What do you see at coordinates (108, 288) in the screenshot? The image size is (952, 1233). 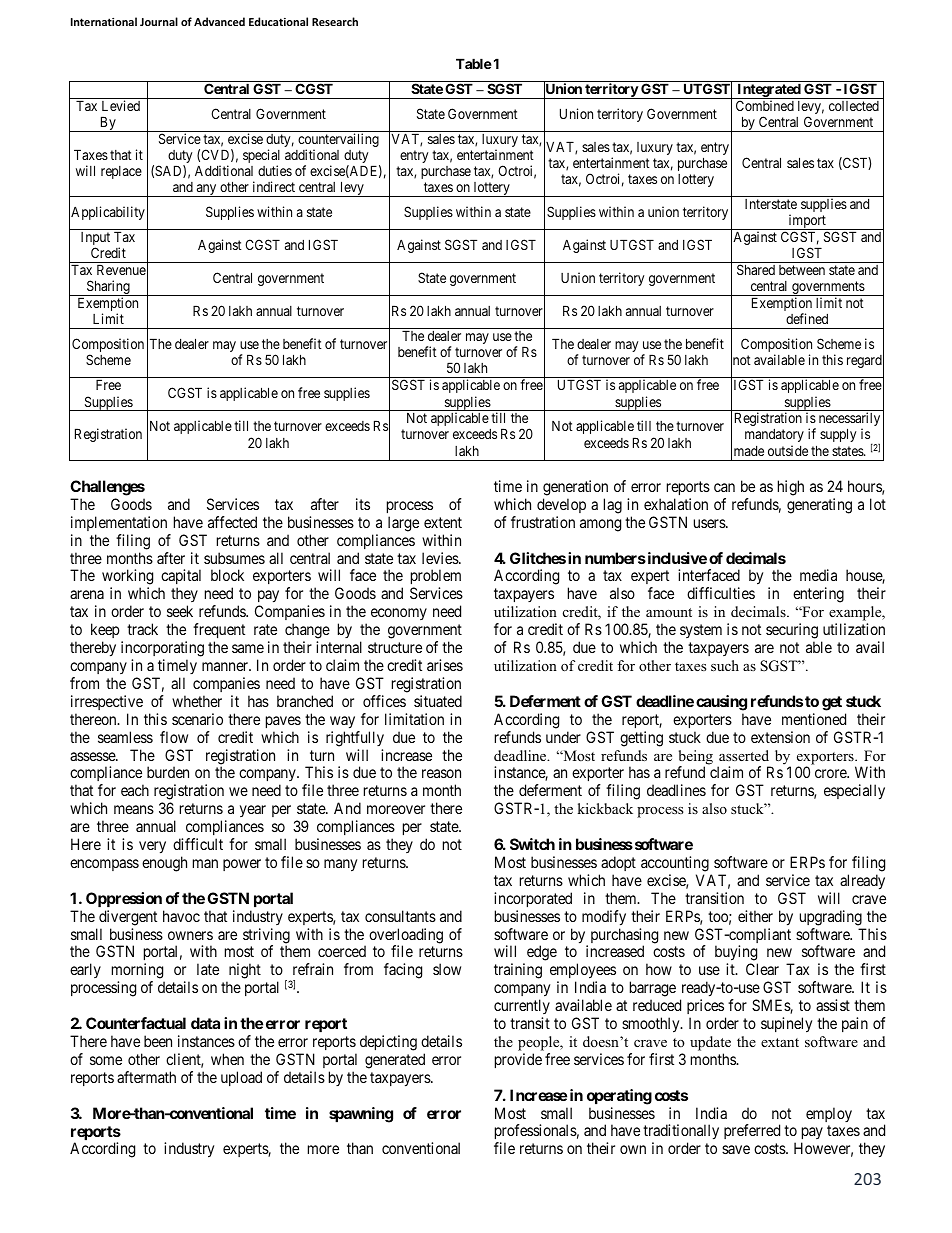 I see `Sharing` at bounding box center [108, 288].
